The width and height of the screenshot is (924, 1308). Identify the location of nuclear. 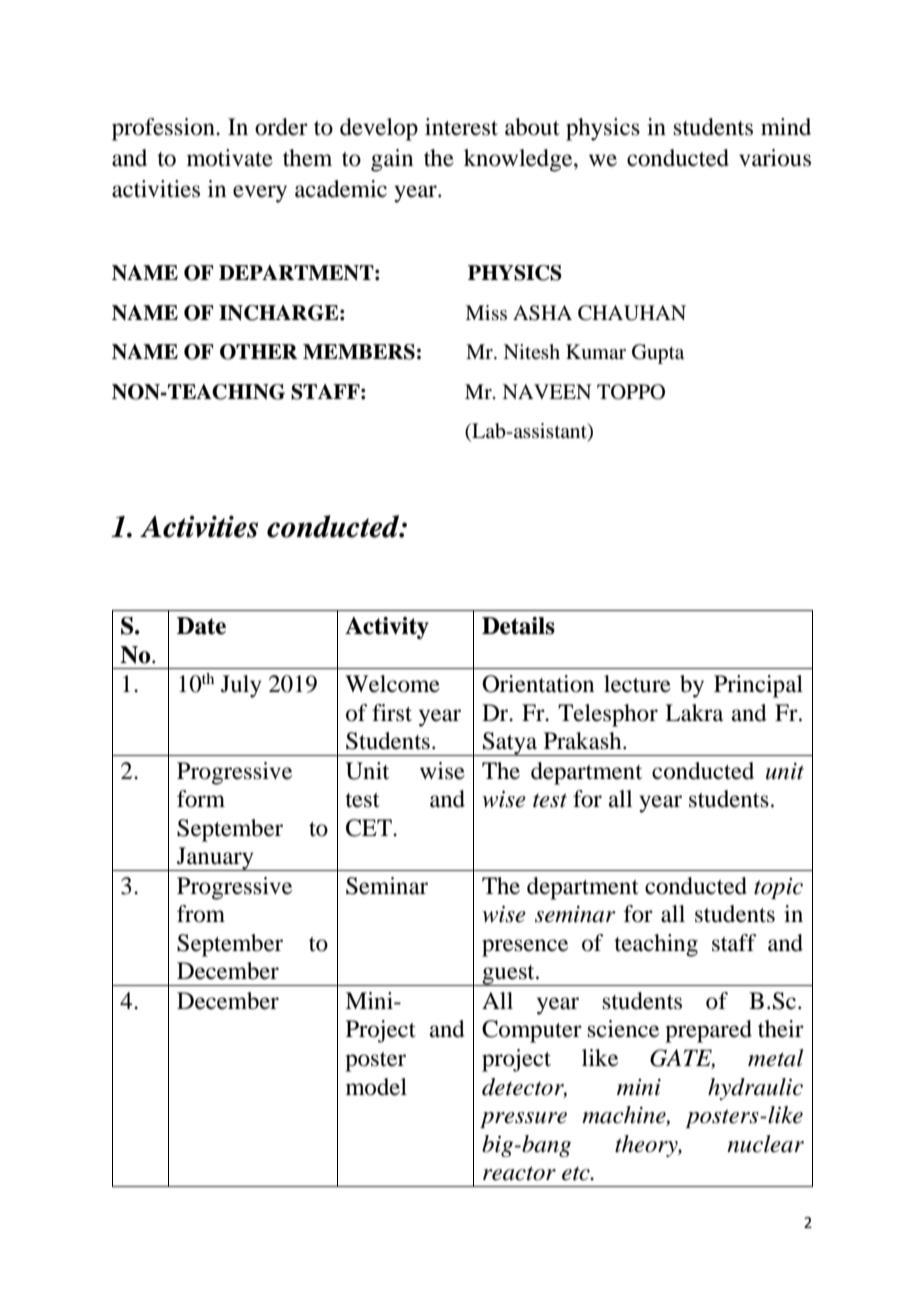
(765, 1144).
